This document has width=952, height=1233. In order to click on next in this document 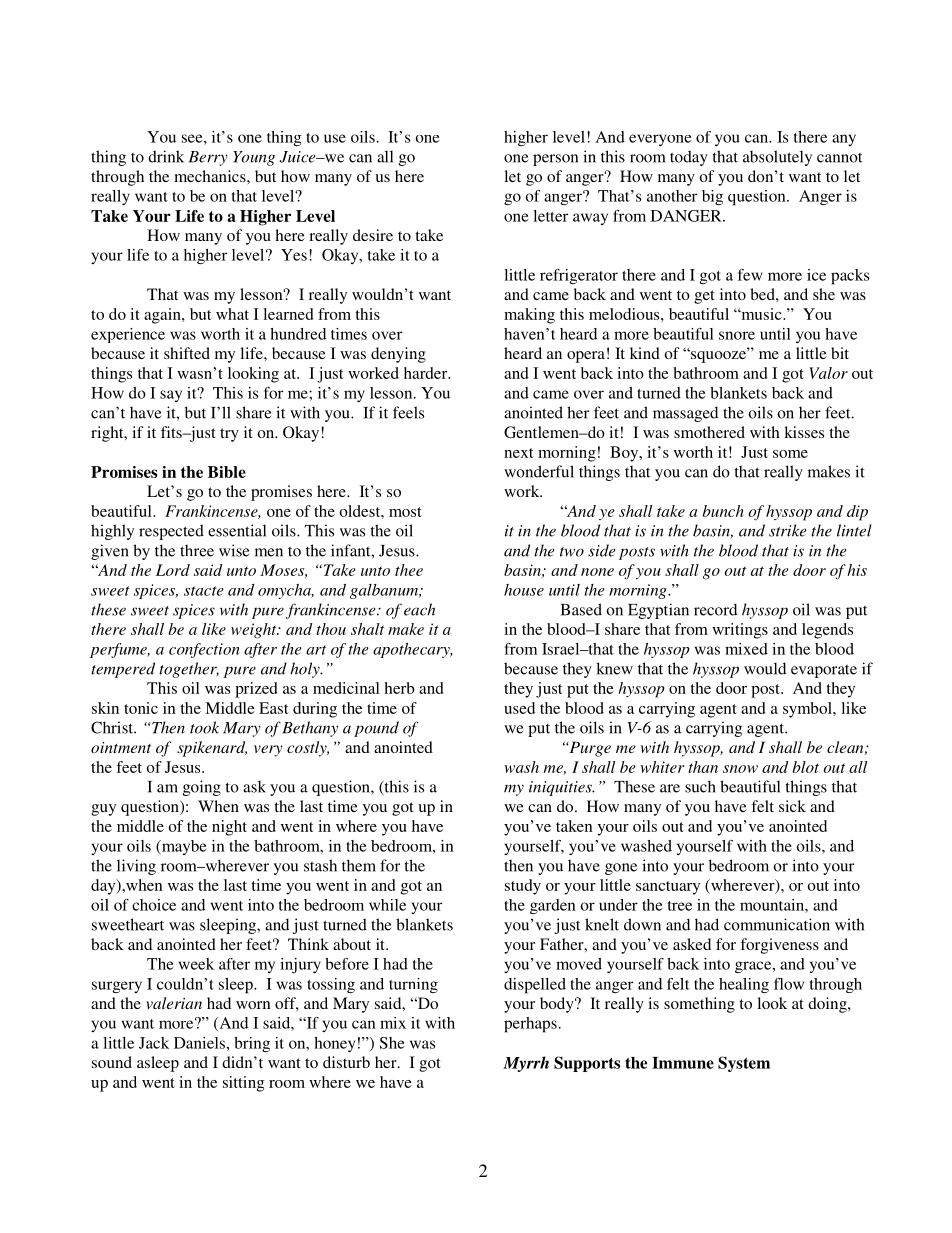, I will do `click(518, 453)`.
